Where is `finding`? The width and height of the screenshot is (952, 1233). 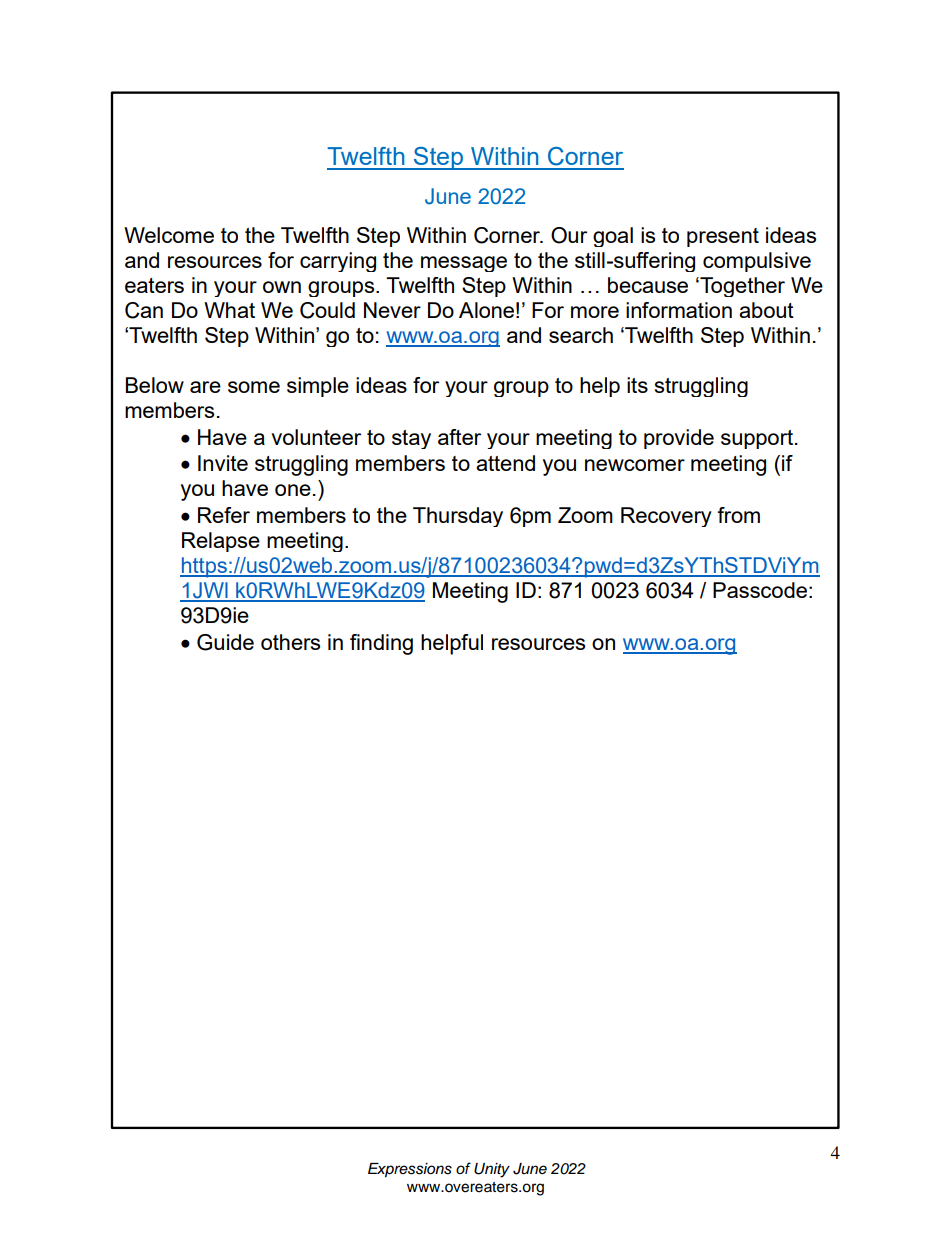
finding is located at coordinates (381, 644).
